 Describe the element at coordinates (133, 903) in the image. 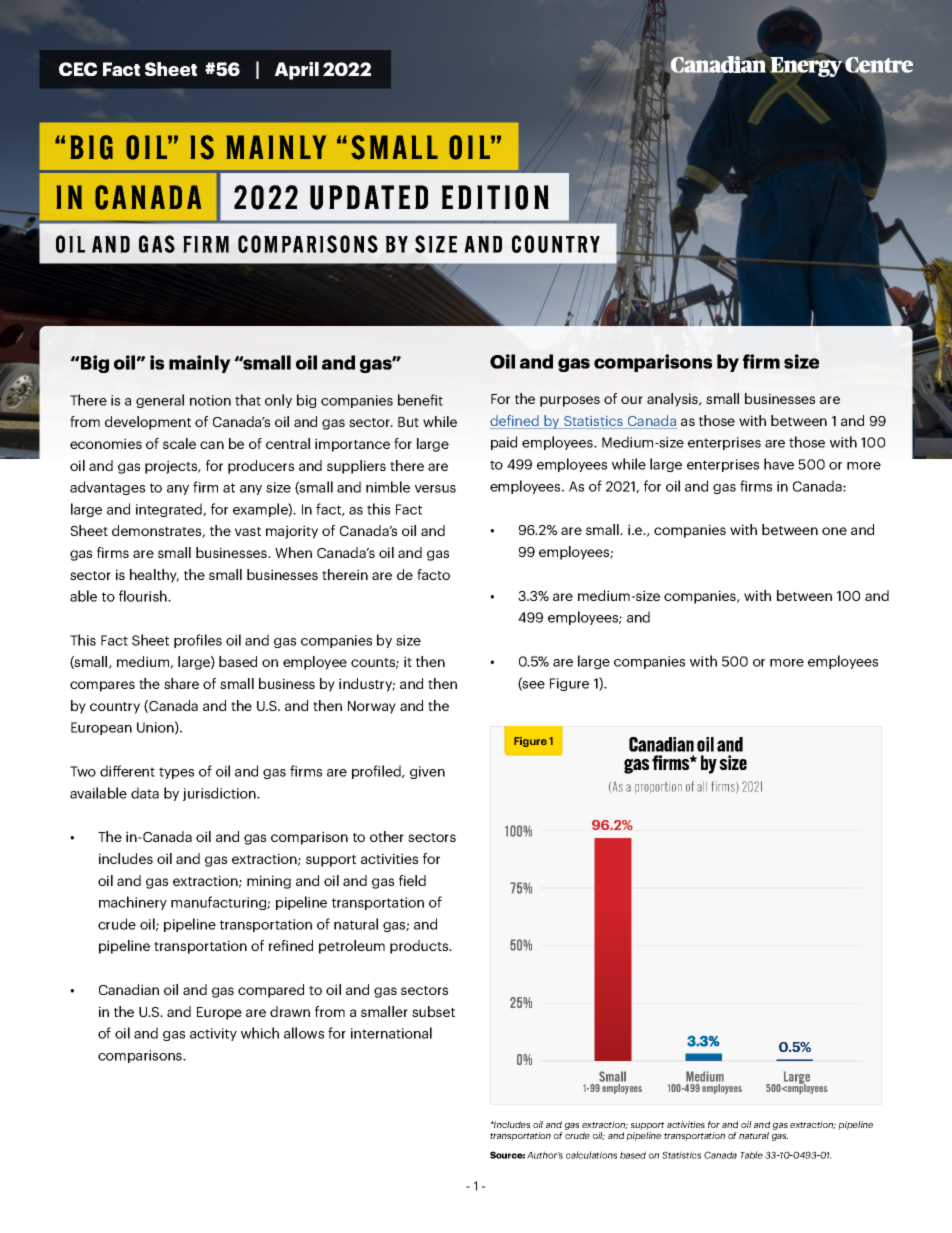

I see `machinery` at that location.
